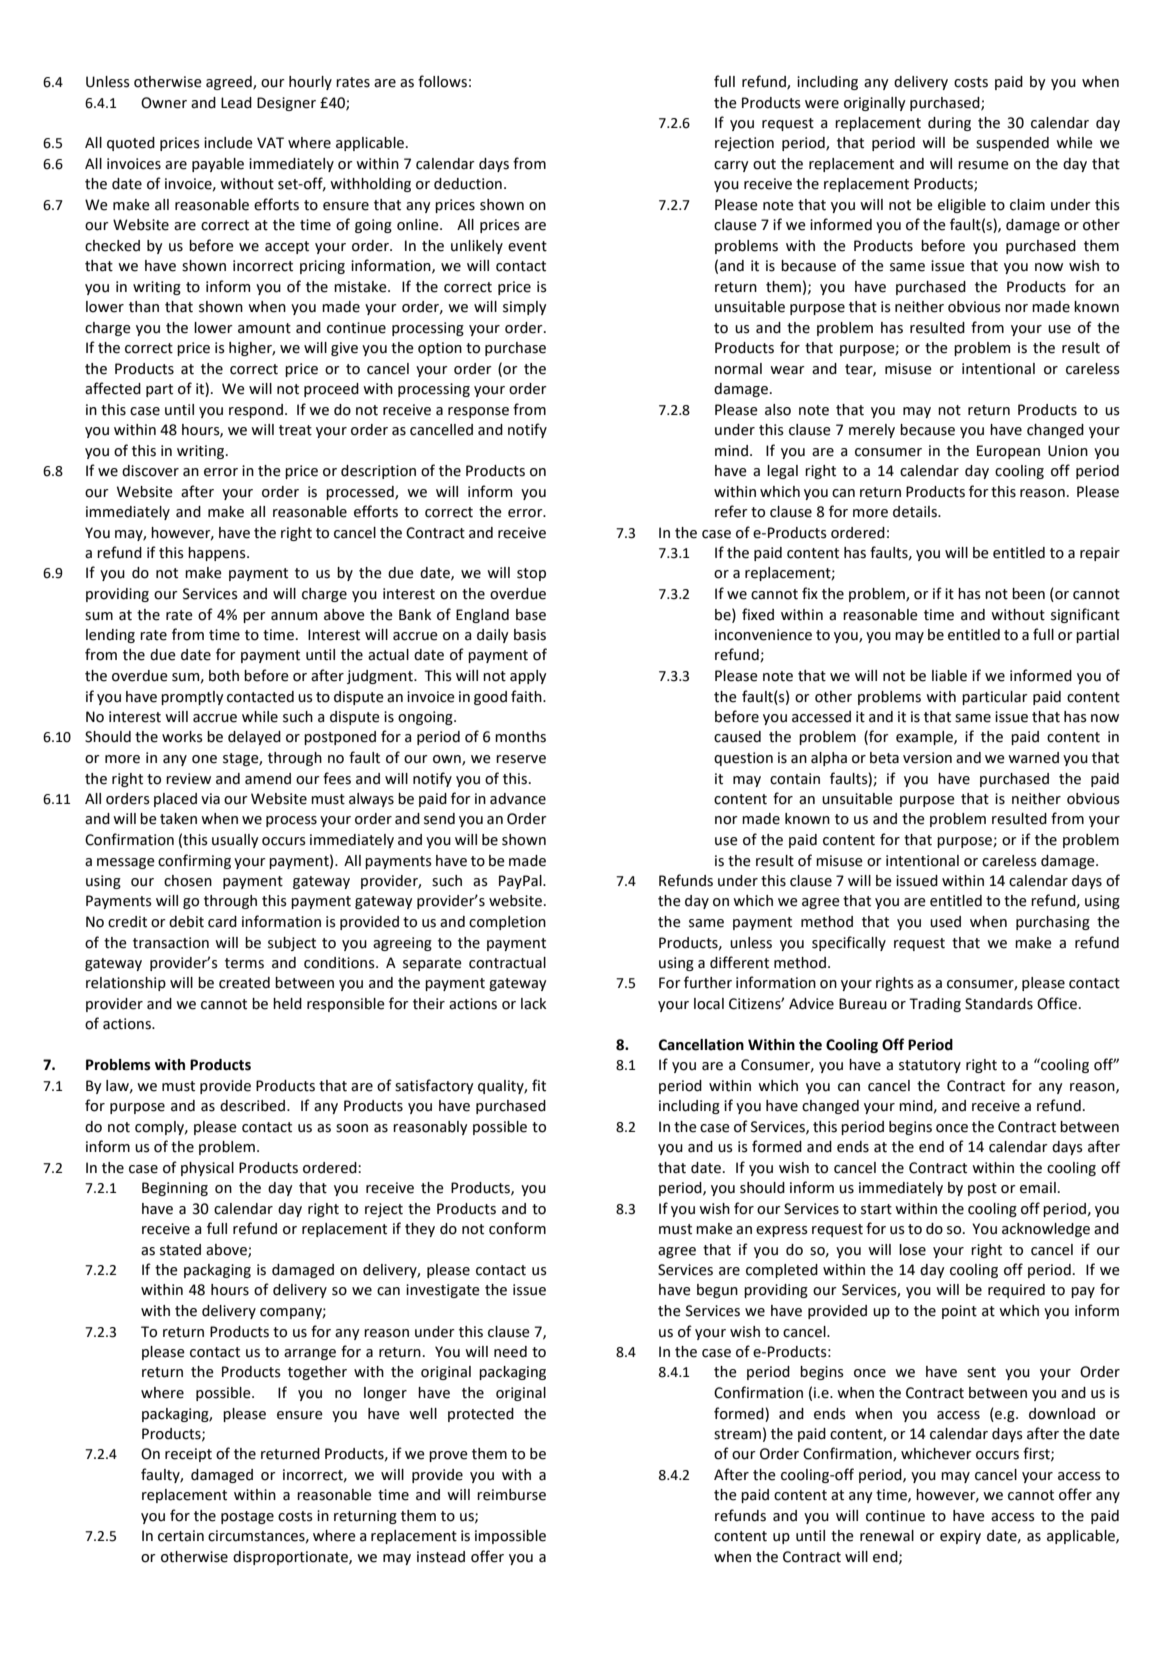 This page has height=1662, width=1175. I want to click on apply, so click(528, 677).
